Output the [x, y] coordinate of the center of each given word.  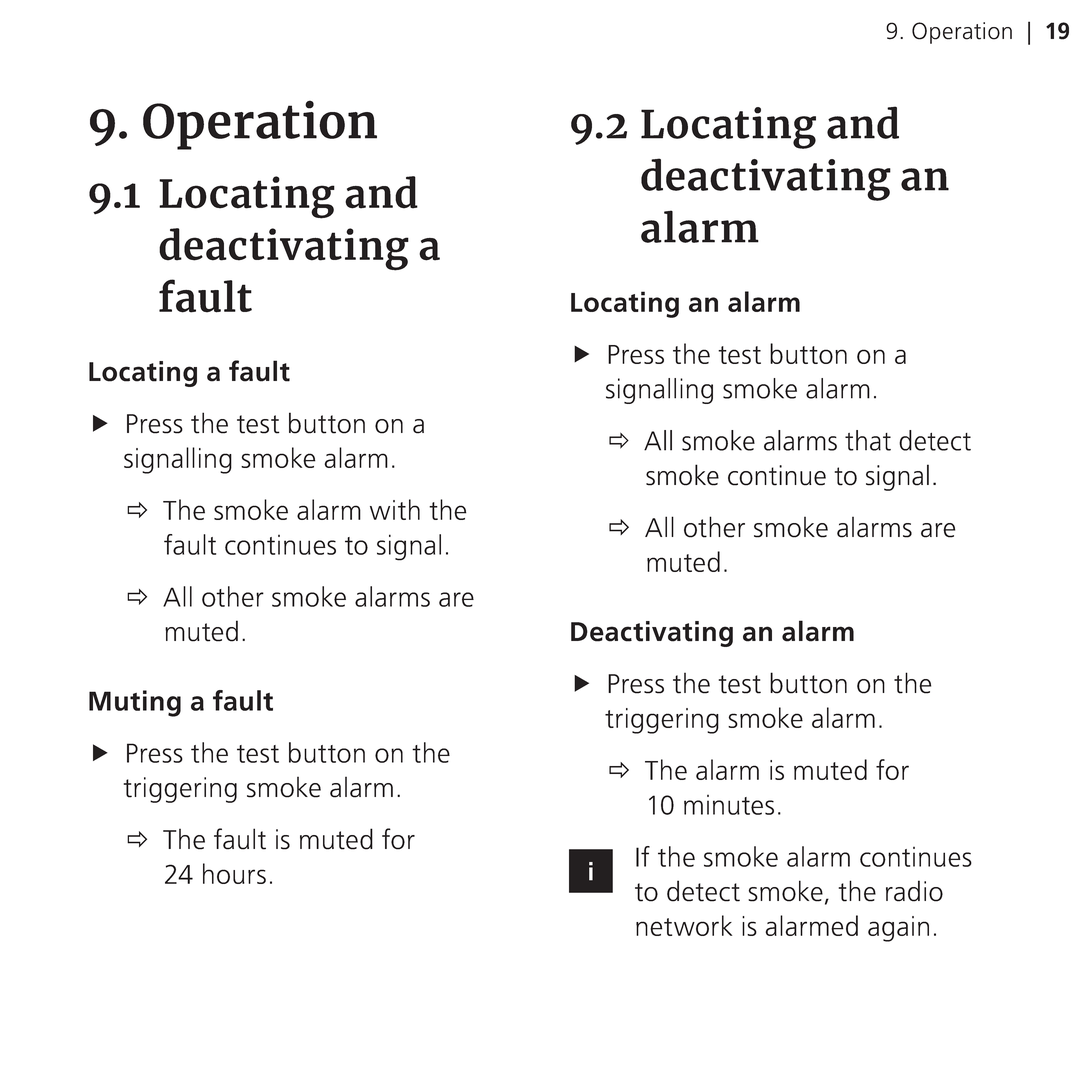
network [684, 925]
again [898, 929]
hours [234, 873]
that [868, 440]
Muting [135, 703]
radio [914, 891]
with [395, 509]
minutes [729, 805]
